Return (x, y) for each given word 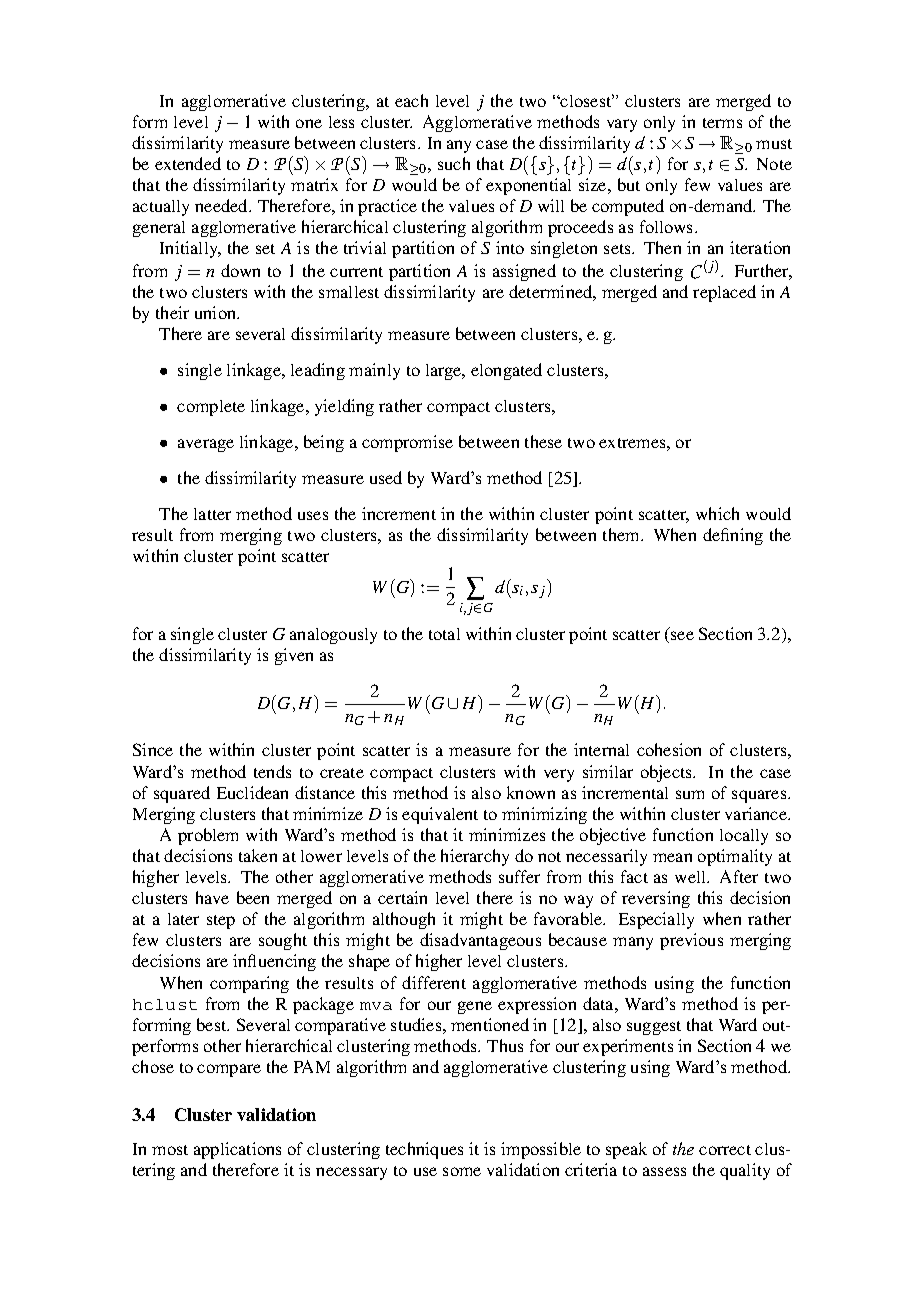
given (294, 656)
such (454, 163)
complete (211, 408)
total (444, 634)
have (212, 897)
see (682, 635)
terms (722, 123)
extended (188, 163)
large (444, 372)
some (462, 1171)
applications (237, 1150)
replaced (724, 293)
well (691, 877)
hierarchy (475, 857)
